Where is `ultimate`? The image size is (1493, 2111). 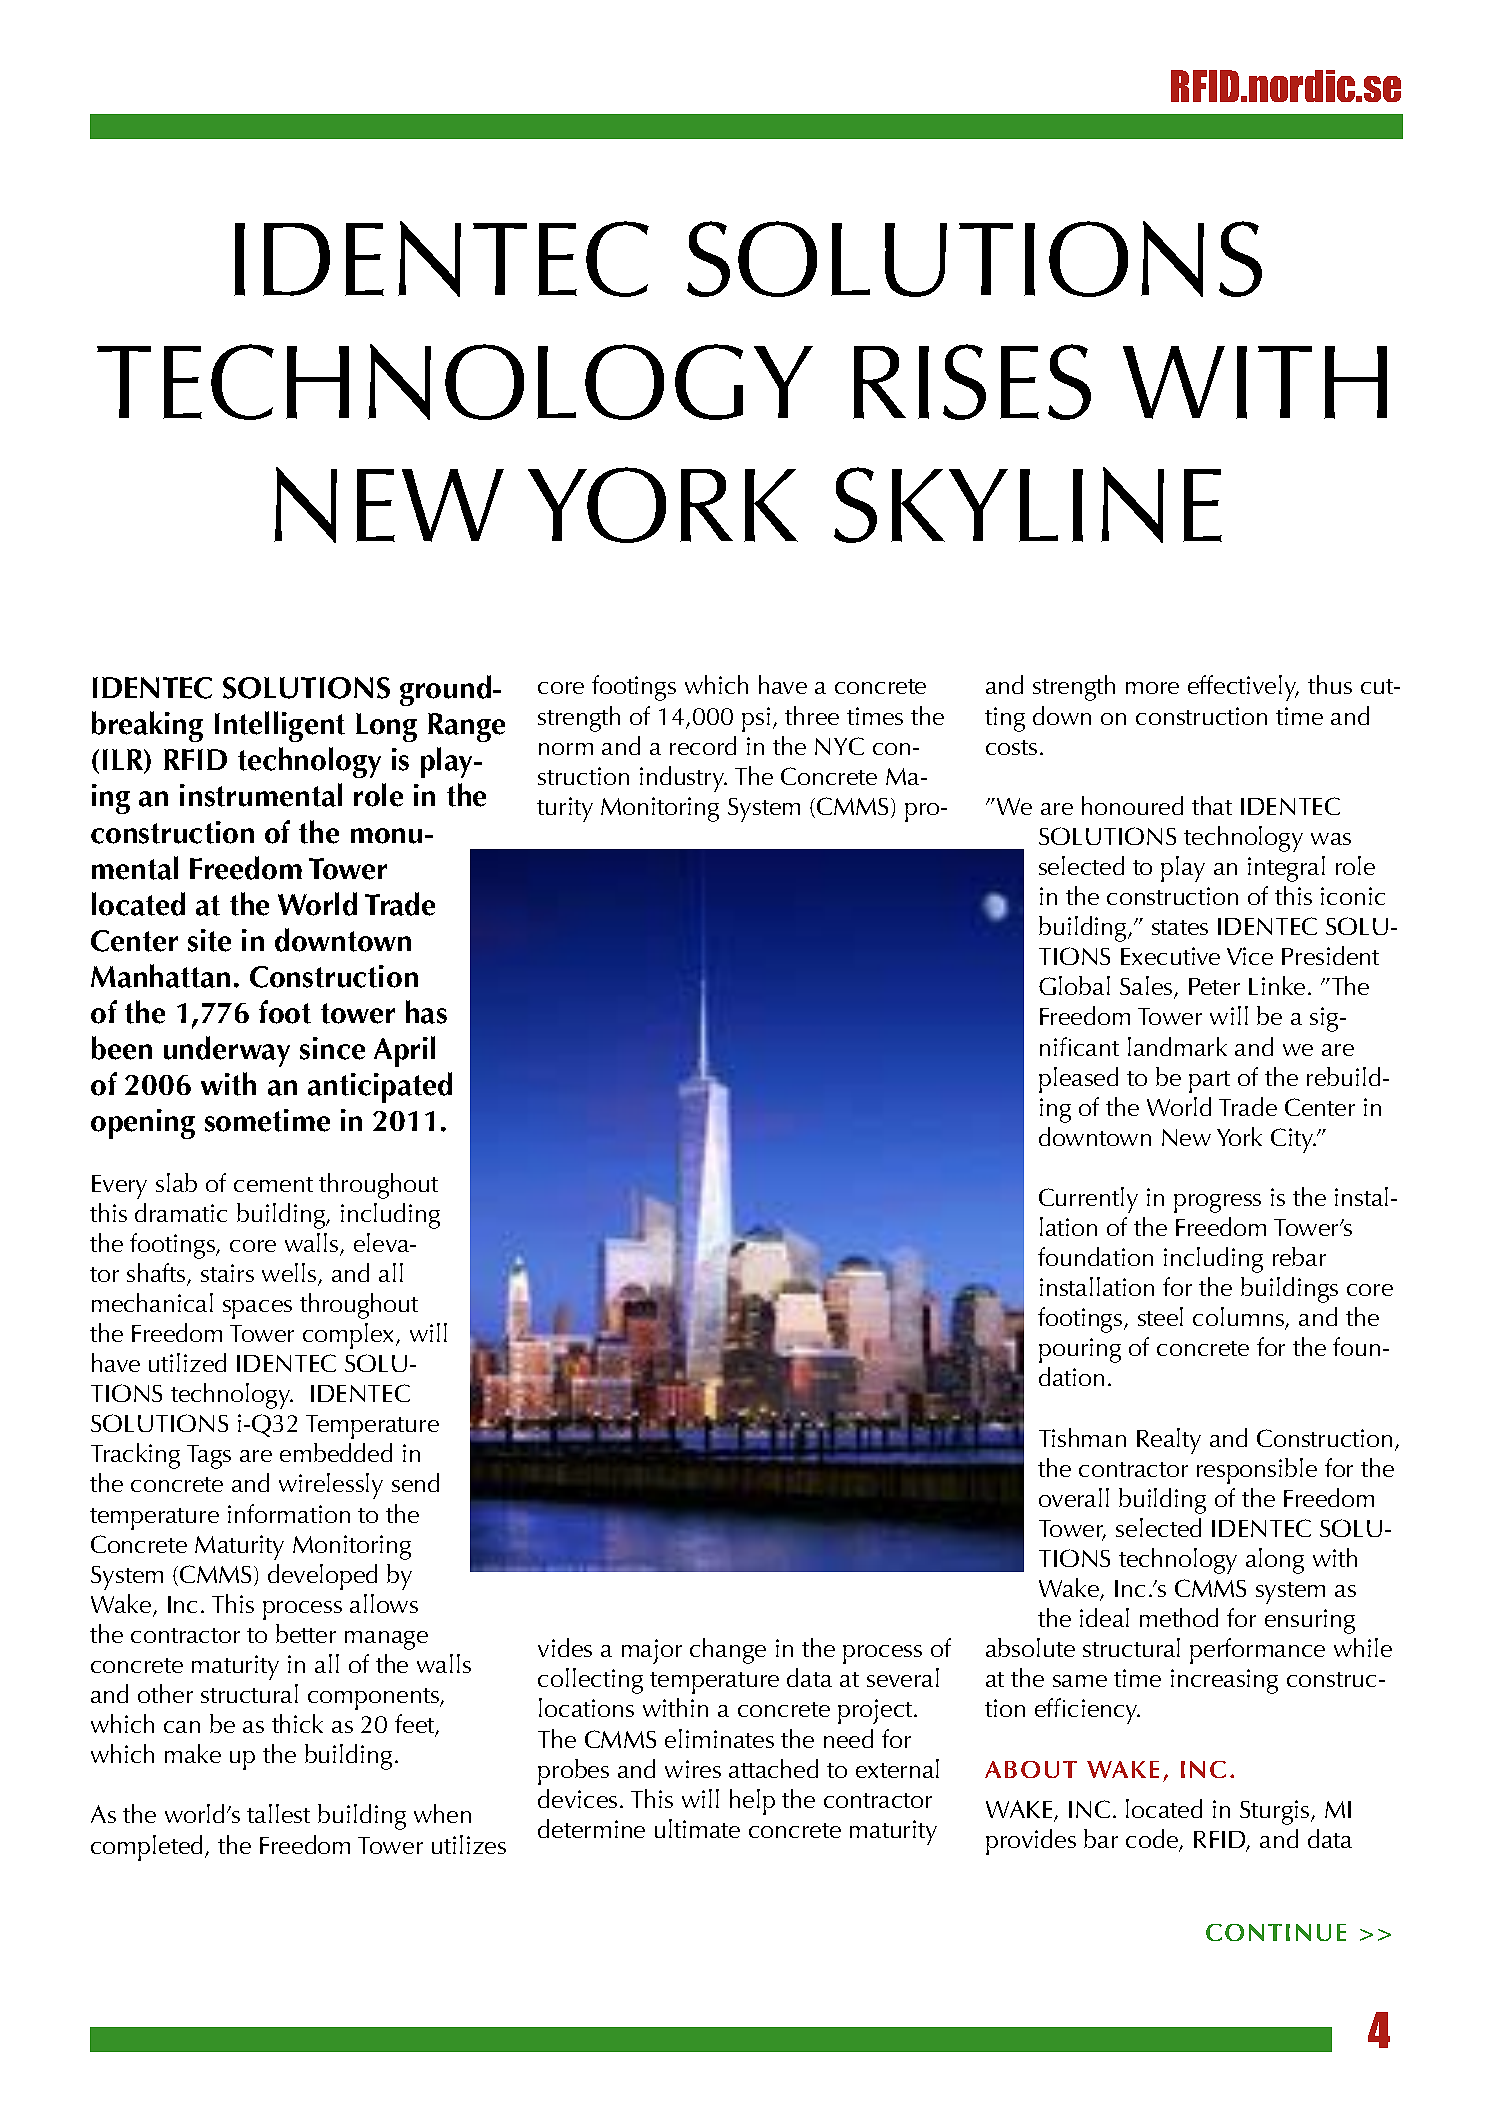
ultimate is located at coordinates (697, 1828).
